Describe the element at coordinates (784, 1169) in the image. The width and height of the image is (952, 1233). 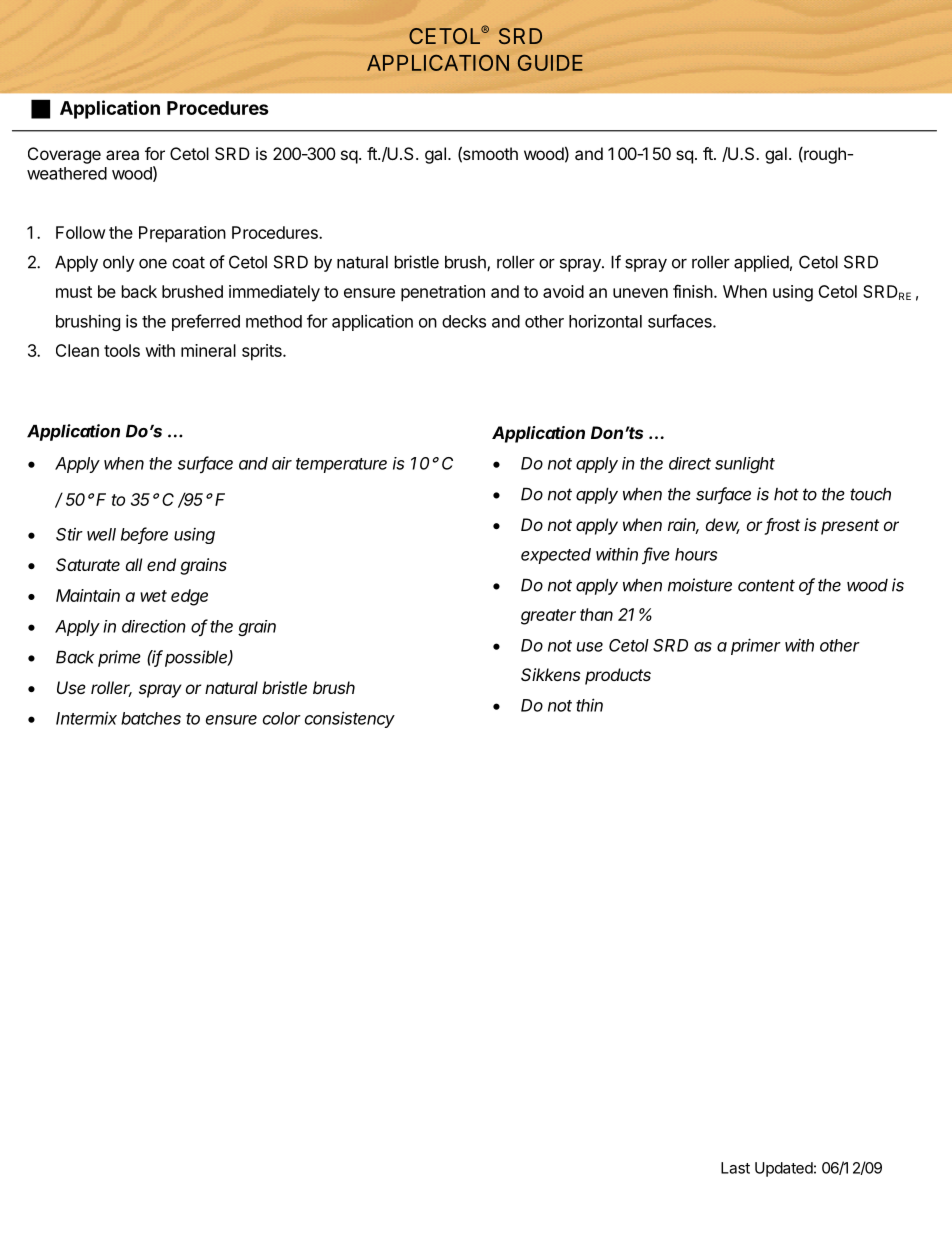
I see `Updated` at that location.
